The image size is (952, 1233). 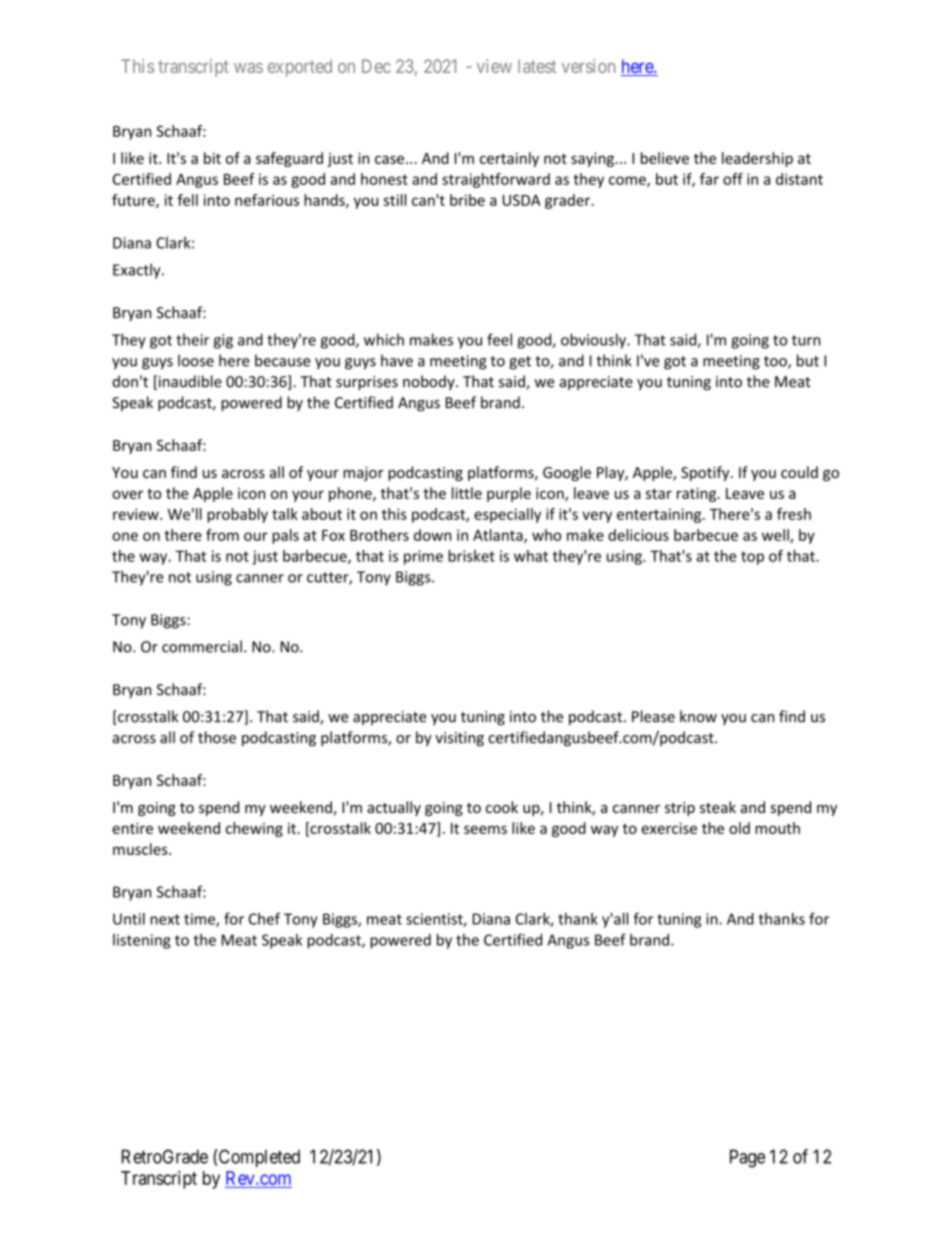 What do you see at coordinates (752, 558) in the document?
I see `top` at bounding box center [752, 558].
